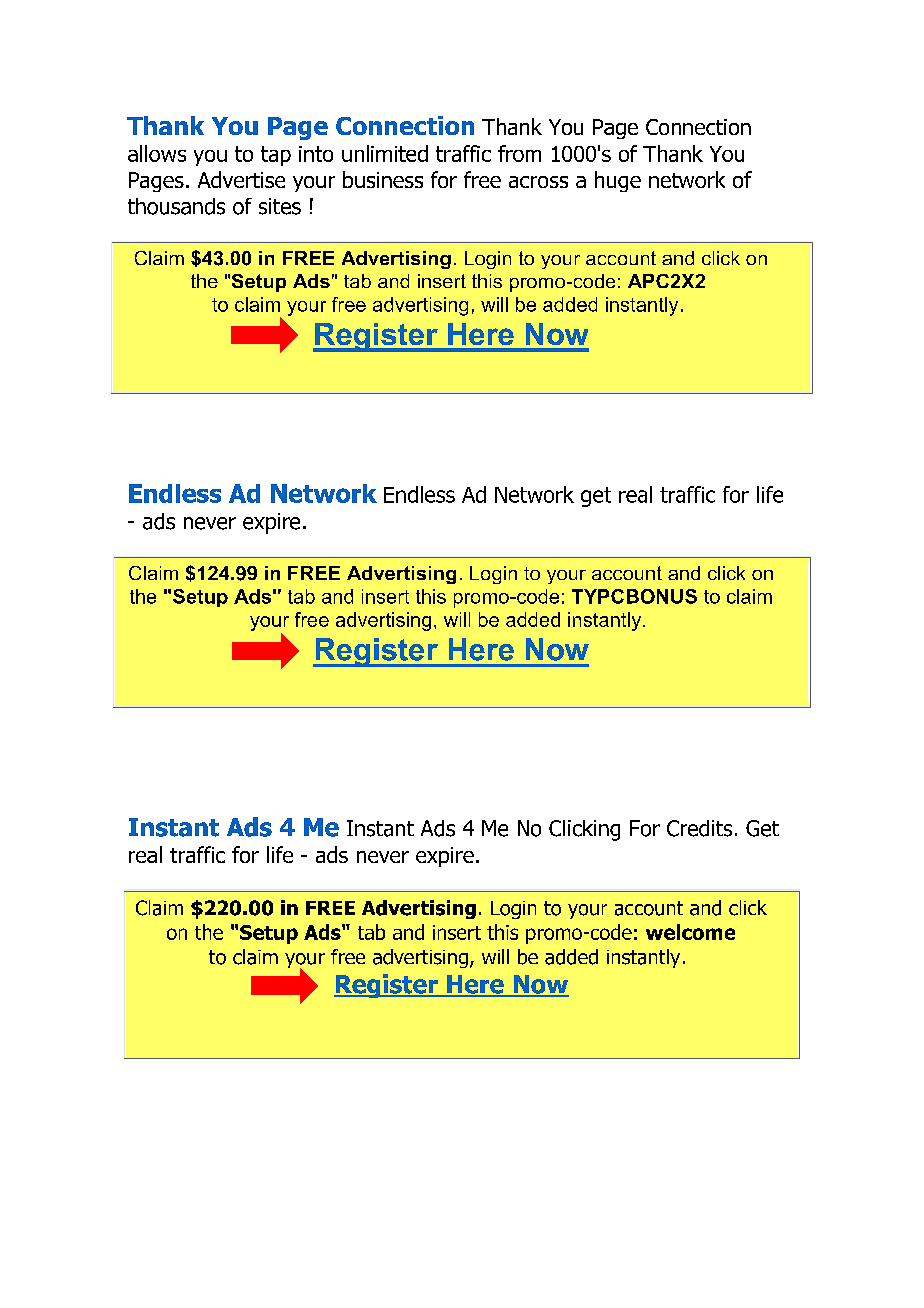 This screenshot has width=924, height=1308. I want to click on welcome, so click(690, 932).
